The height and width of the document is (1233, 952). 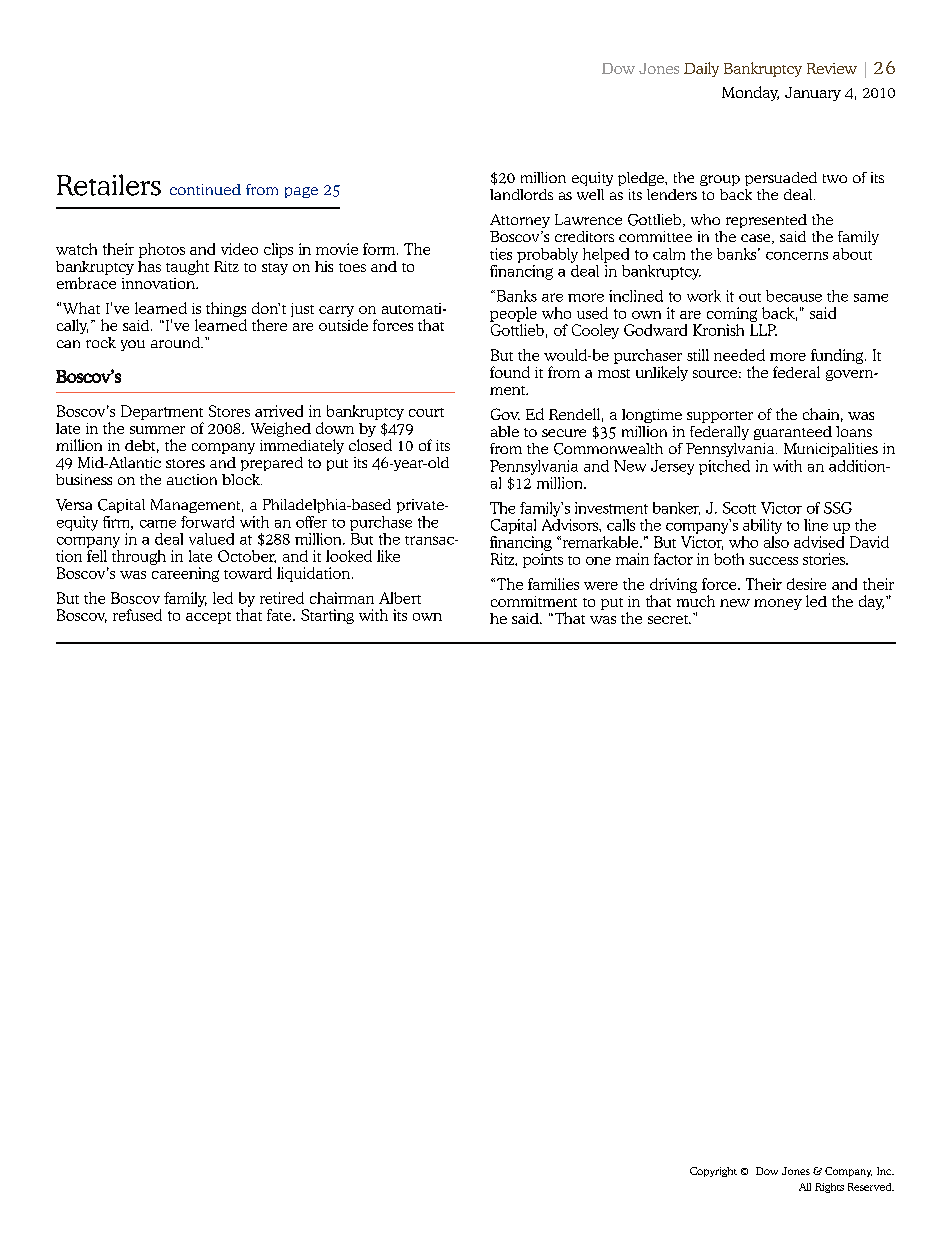 What do you see at coordinates (208, 618) in the document?
I see `accept` at bounding box center [208, 618].
